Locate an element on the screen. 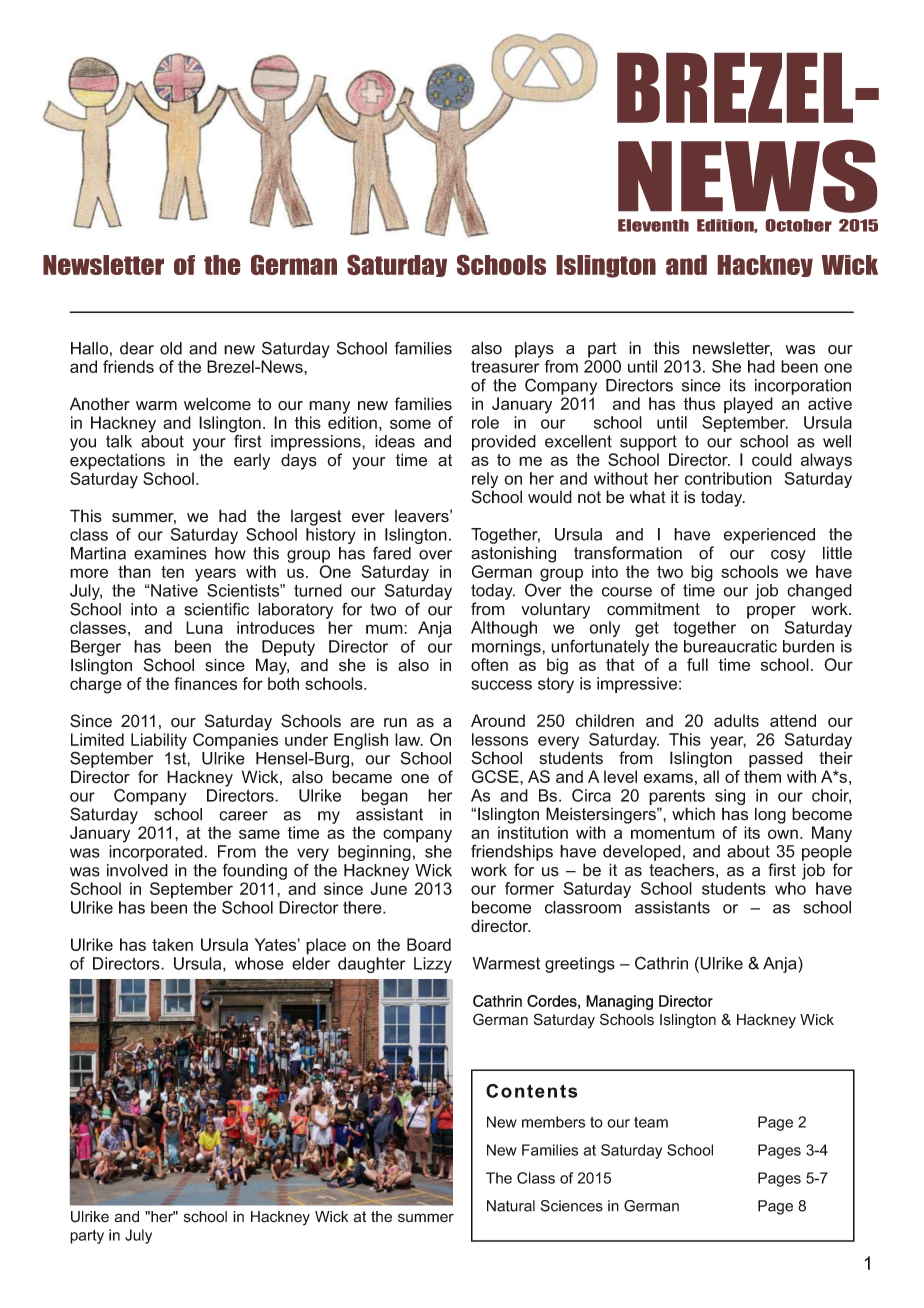 The width and height of the screenshot is (924, 1308). old is located at coordinates (171, 348).
